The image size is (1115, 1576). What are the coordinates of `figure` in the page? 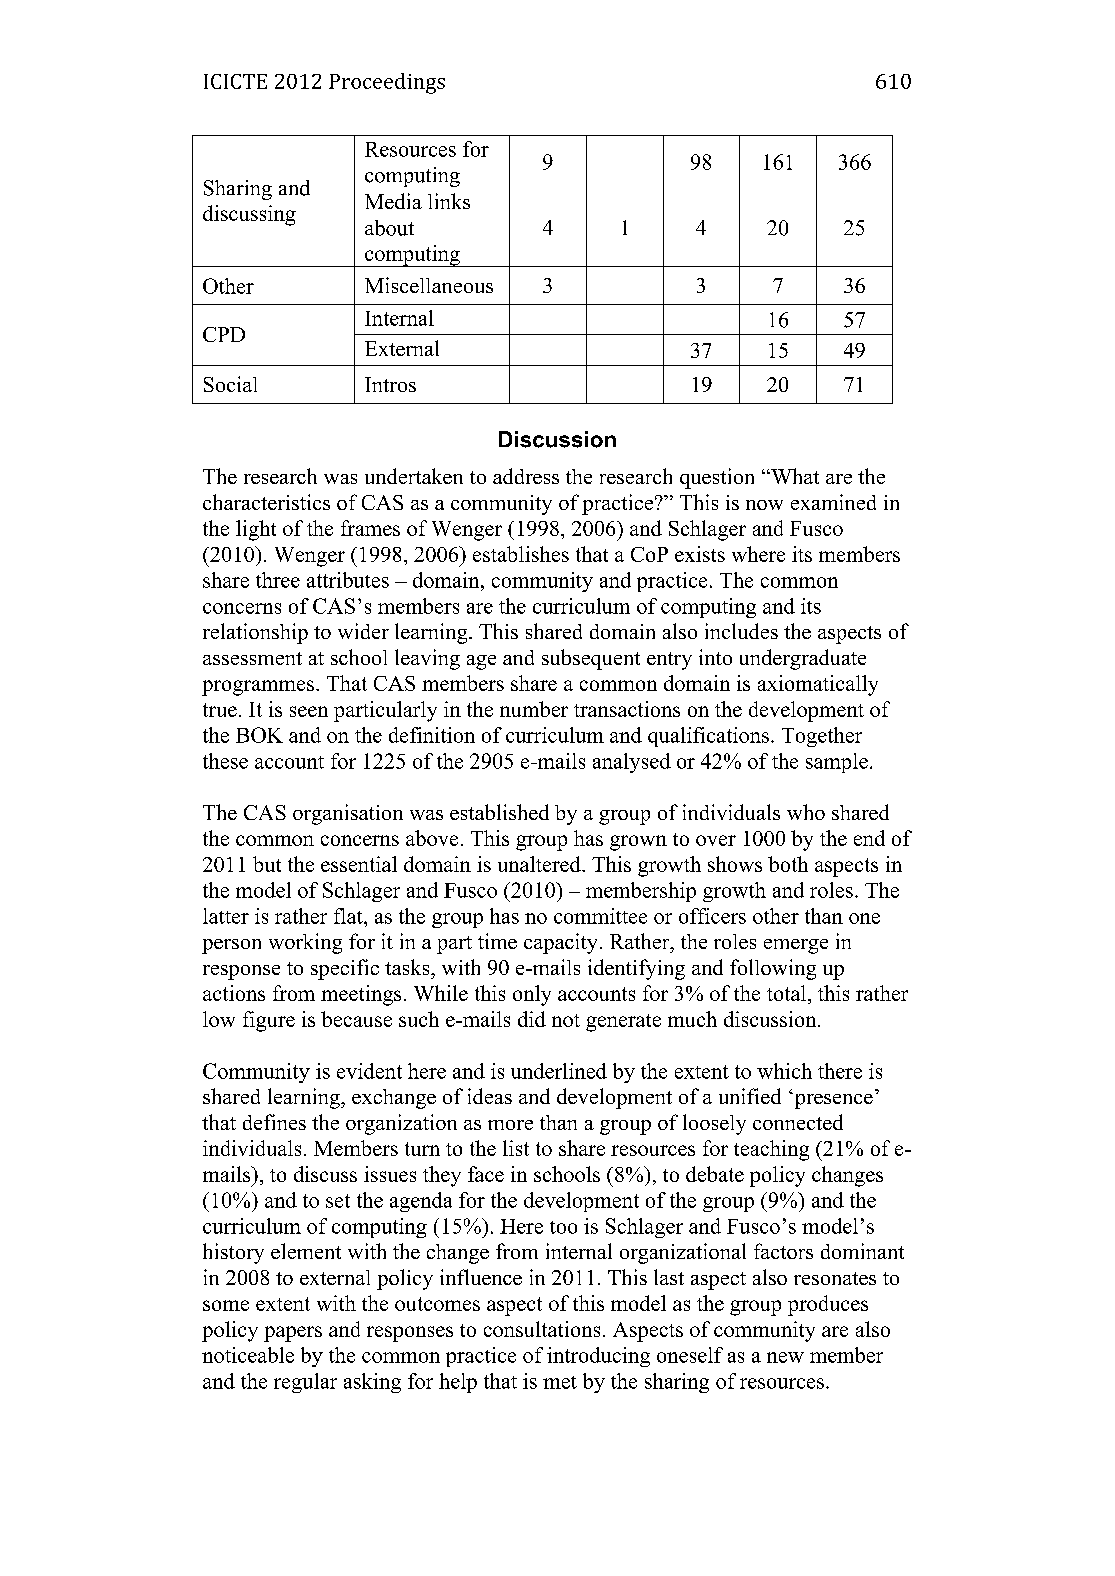 It's located at (269, 1021).
